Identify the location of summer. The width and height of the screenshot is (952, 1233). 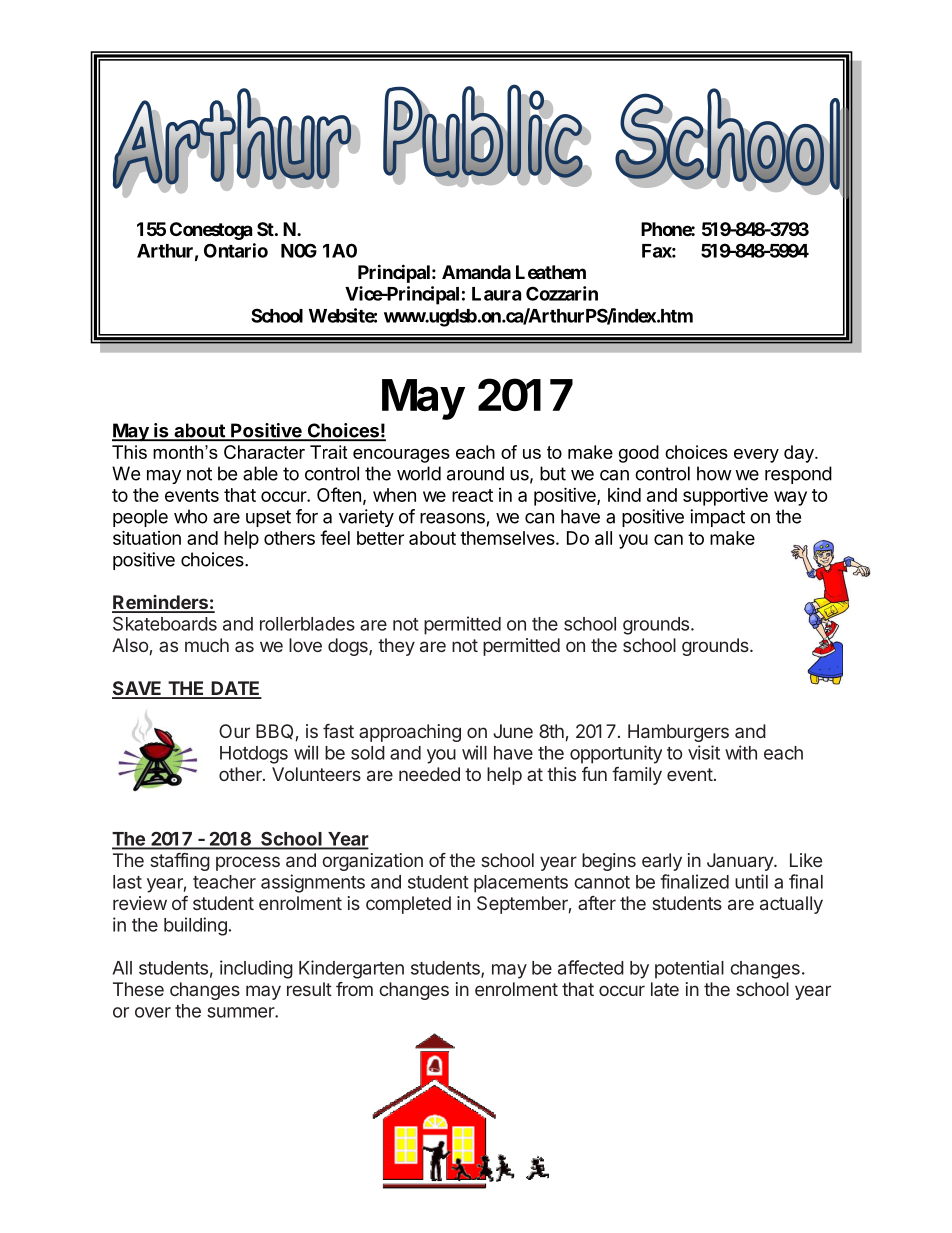
(241, 1012).
